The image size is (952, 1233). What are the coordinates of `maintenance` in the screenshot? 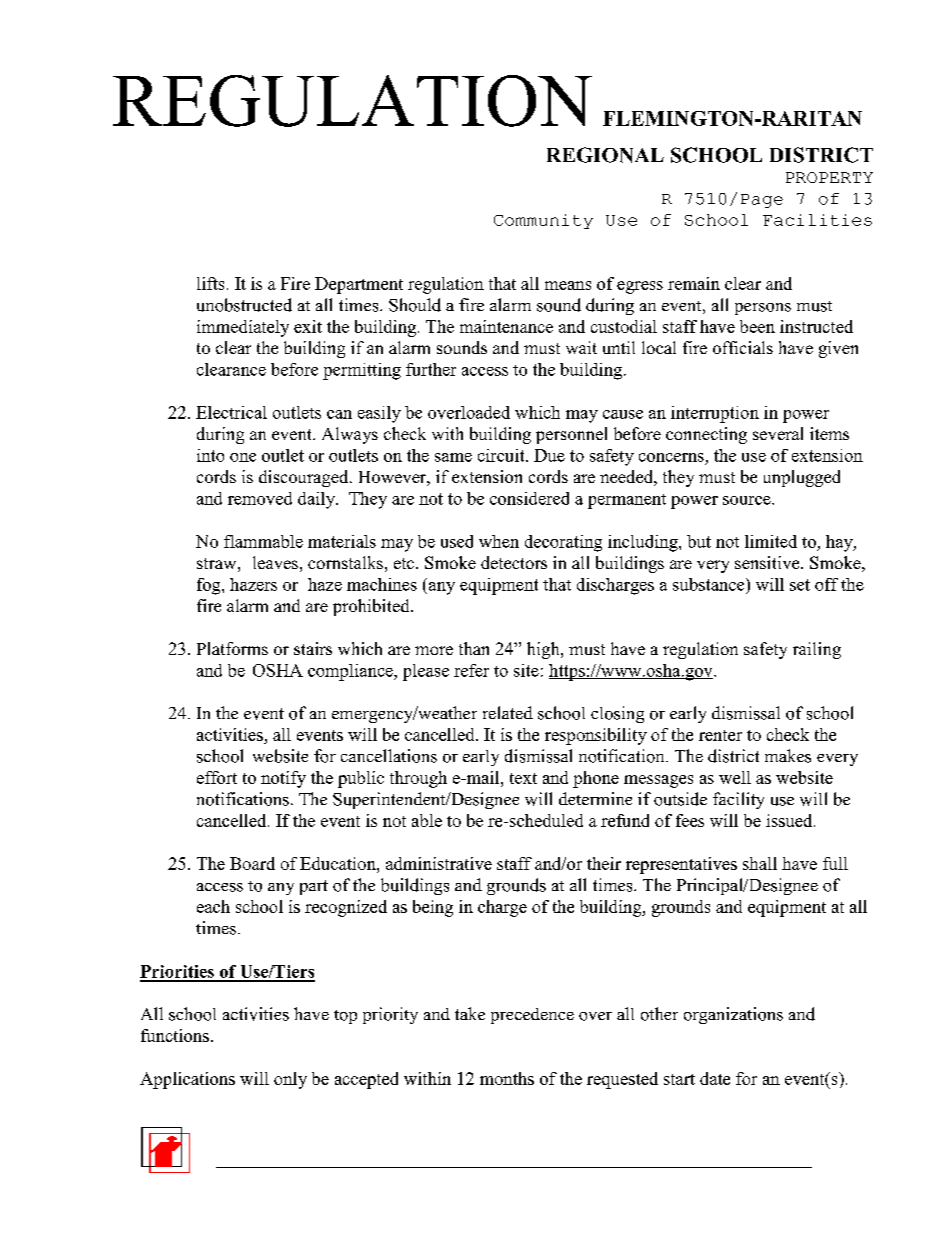 It's located at (506, 326).
